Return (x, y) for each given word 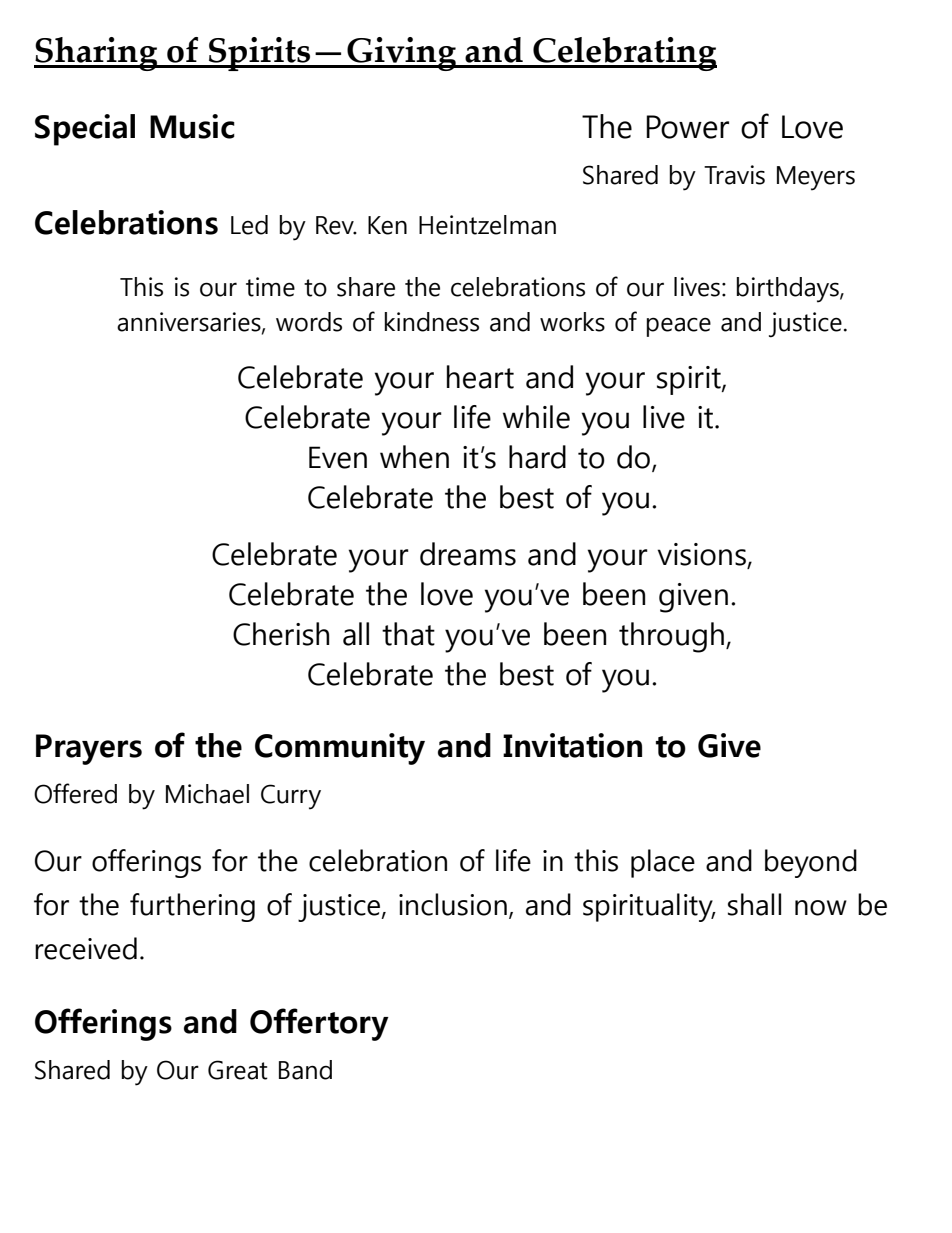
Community (340, 749)
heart (480, 377)
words (309, 322)
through (671, 637)
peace (679, 327)
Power (687, 127)
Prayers (89, 749)
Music (192, 126)
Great (238, 1070)
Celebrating (624, 54)
